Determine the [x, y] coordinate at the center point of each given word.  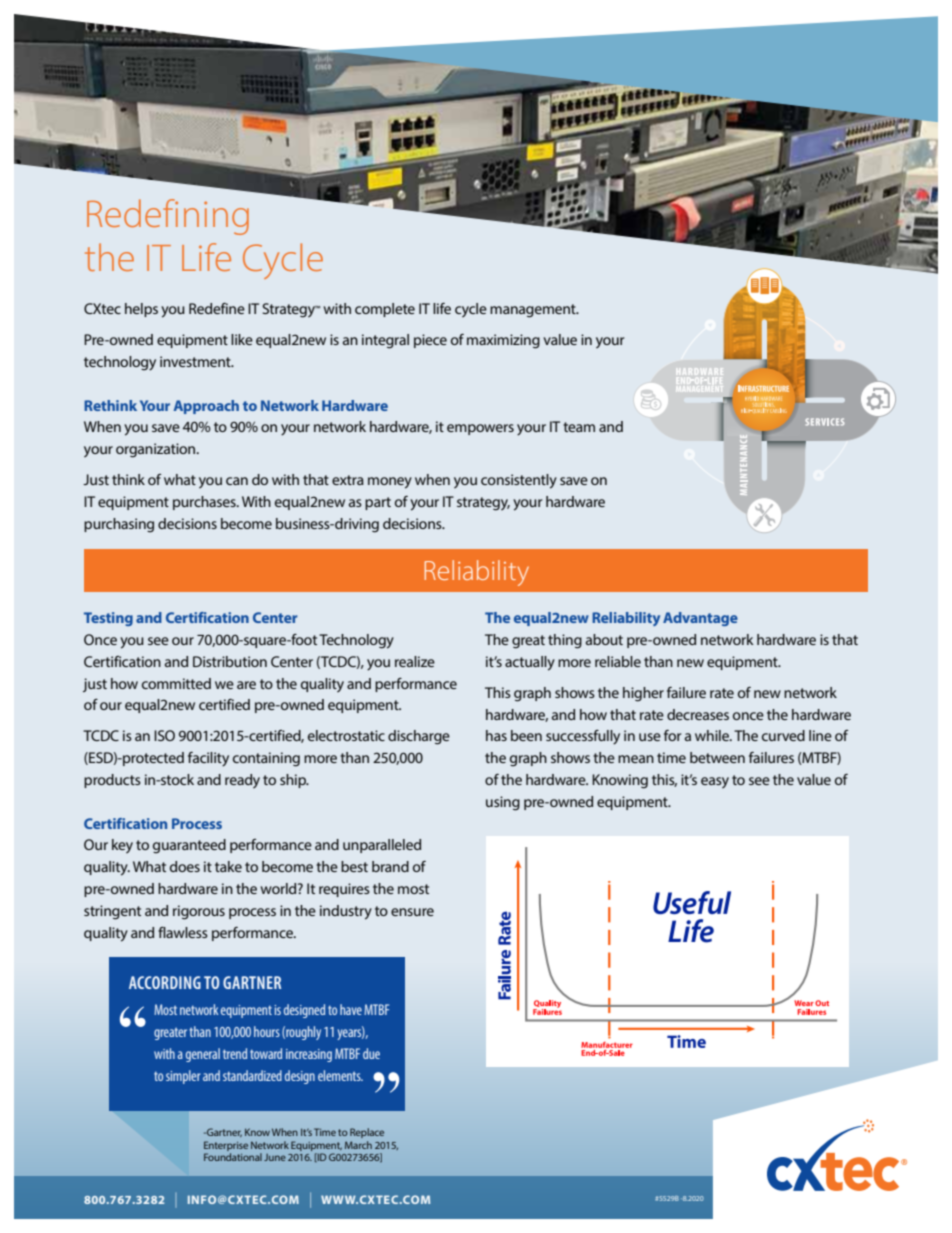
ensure [412, 912]
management [534, 311]
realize [415, 661]
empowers [480, 429]
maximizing [503, 341]
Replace [367, 1133]
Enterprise [226, 1146]
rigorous [199, 912]
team [579, 427]
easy [715, 782]
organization [157, 450]
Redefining [168, 217]
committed [176, 683]
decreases [698, 714]
